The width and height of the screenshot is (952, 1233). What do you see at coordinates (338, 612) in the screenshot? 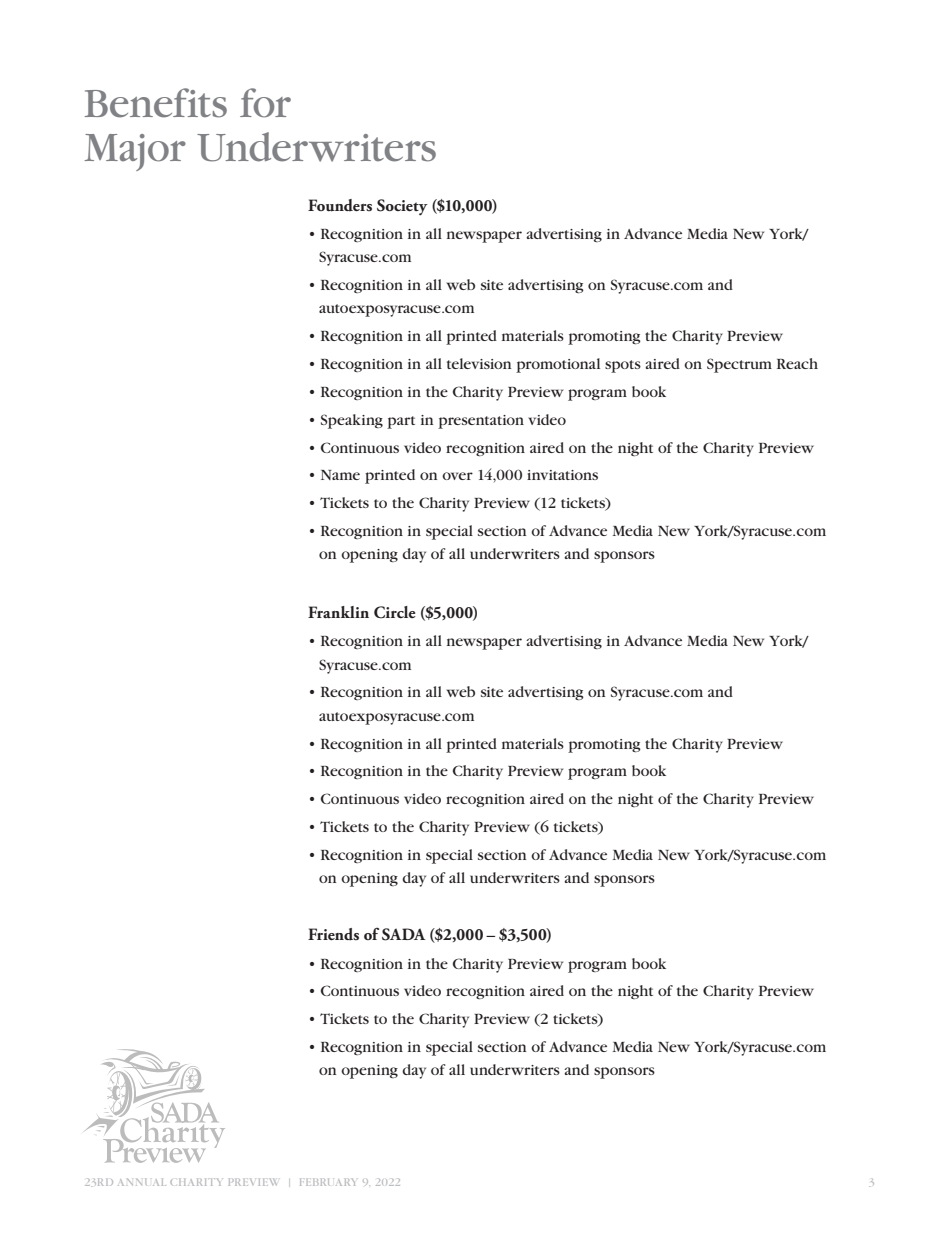
I see `Franklin` at bounding box center [338, 612].
